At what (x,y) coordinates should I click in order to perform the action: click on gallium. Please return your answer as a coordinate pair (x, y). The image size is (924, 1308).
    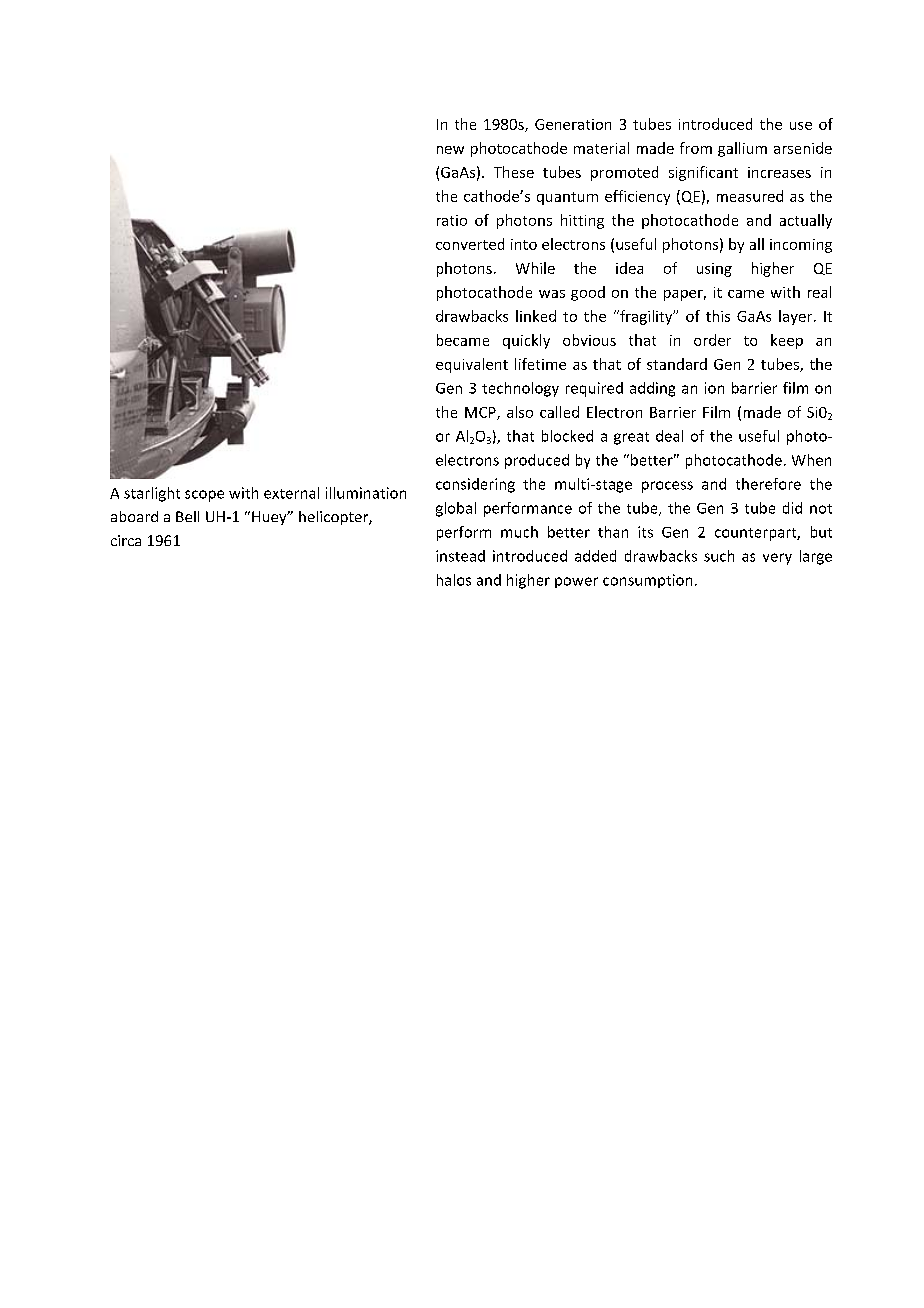
    Looking at the image, I should click on (742, 149).
